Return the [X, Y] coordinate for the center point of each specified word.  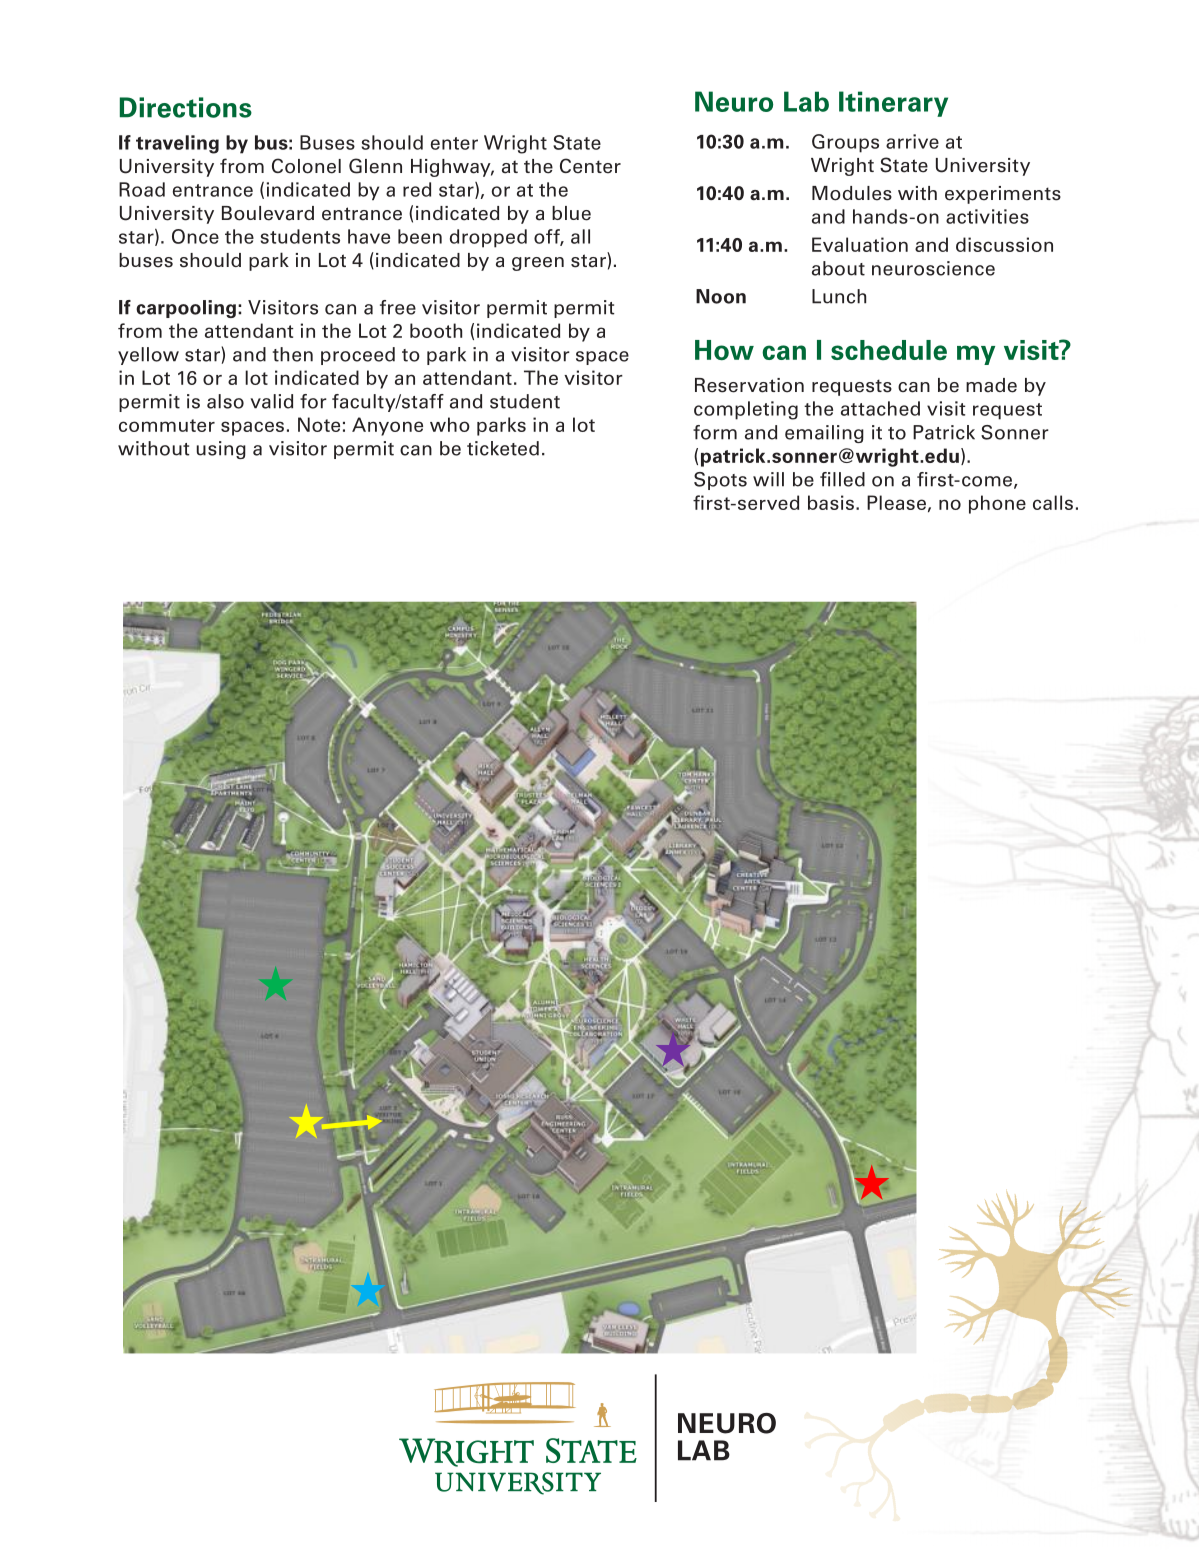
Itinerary [893, 104]
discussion [1004, 244]
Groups [845, 143]
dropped [488, 238]
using [221, 450]
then [293, 354]
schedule [889, 350]
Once [195, 236]
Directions [186, 107]
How [724, 350]
